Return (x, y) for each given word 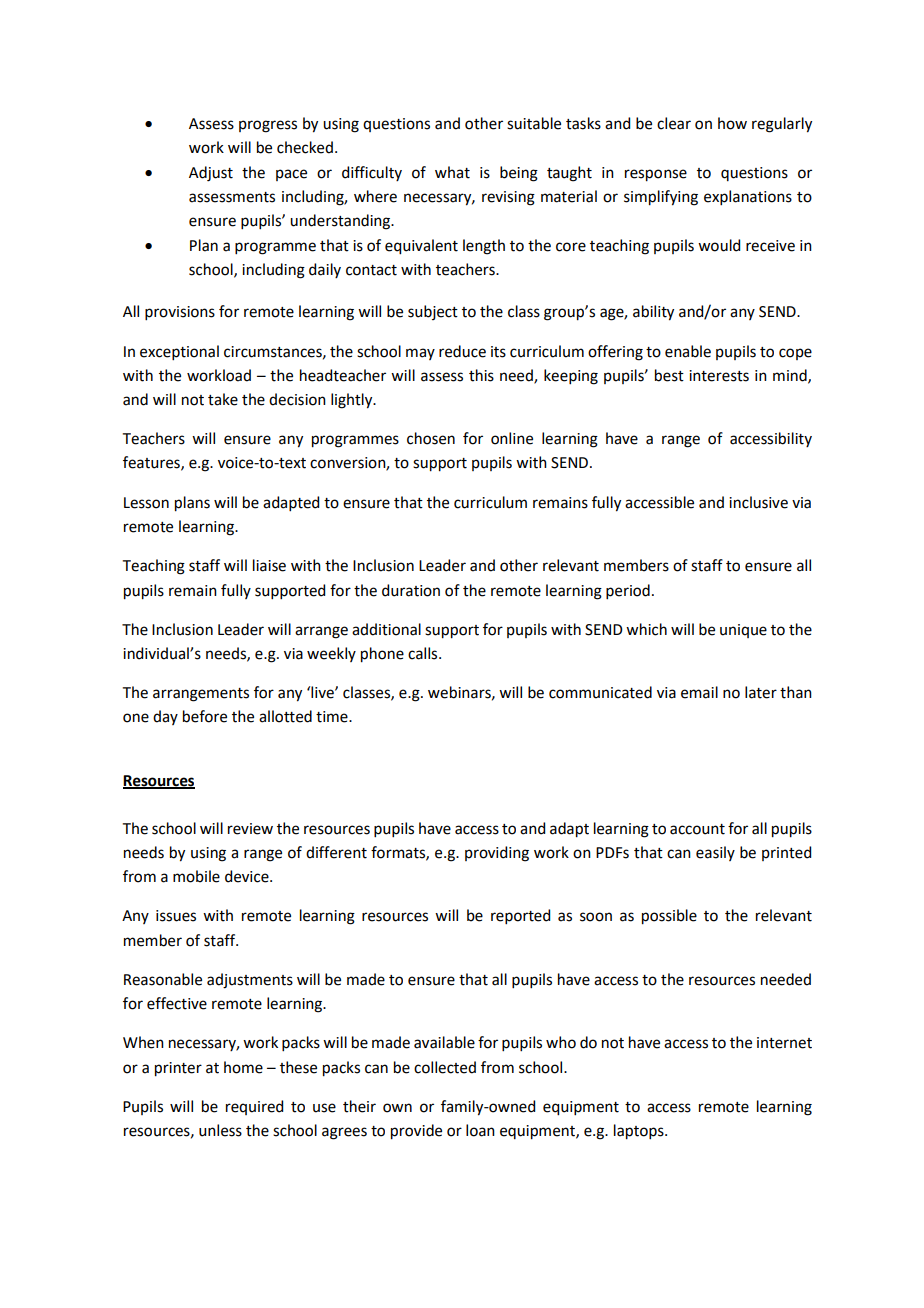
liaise (269, 565)
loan (480, 1130)
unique (743, 631)
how (732, 123)
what (452, 172)
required (254, 1107)
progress (268, 126)
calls (424, 653)
